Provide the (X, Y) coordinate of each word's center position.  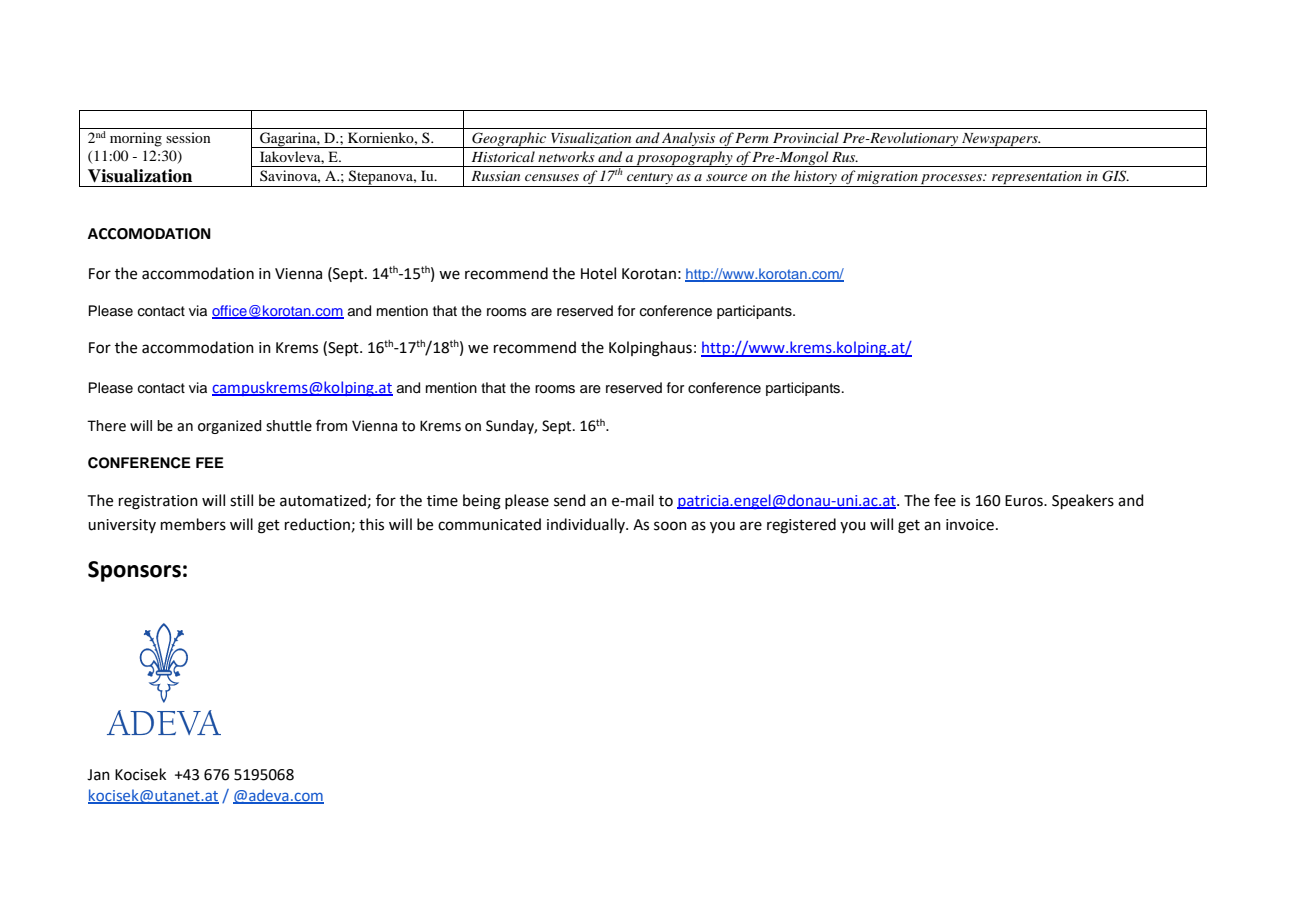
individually (587, 525)
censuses (552, 177)
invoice (970, 525)
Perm (752, 138)
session (188, 137)
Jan (98, 775)
